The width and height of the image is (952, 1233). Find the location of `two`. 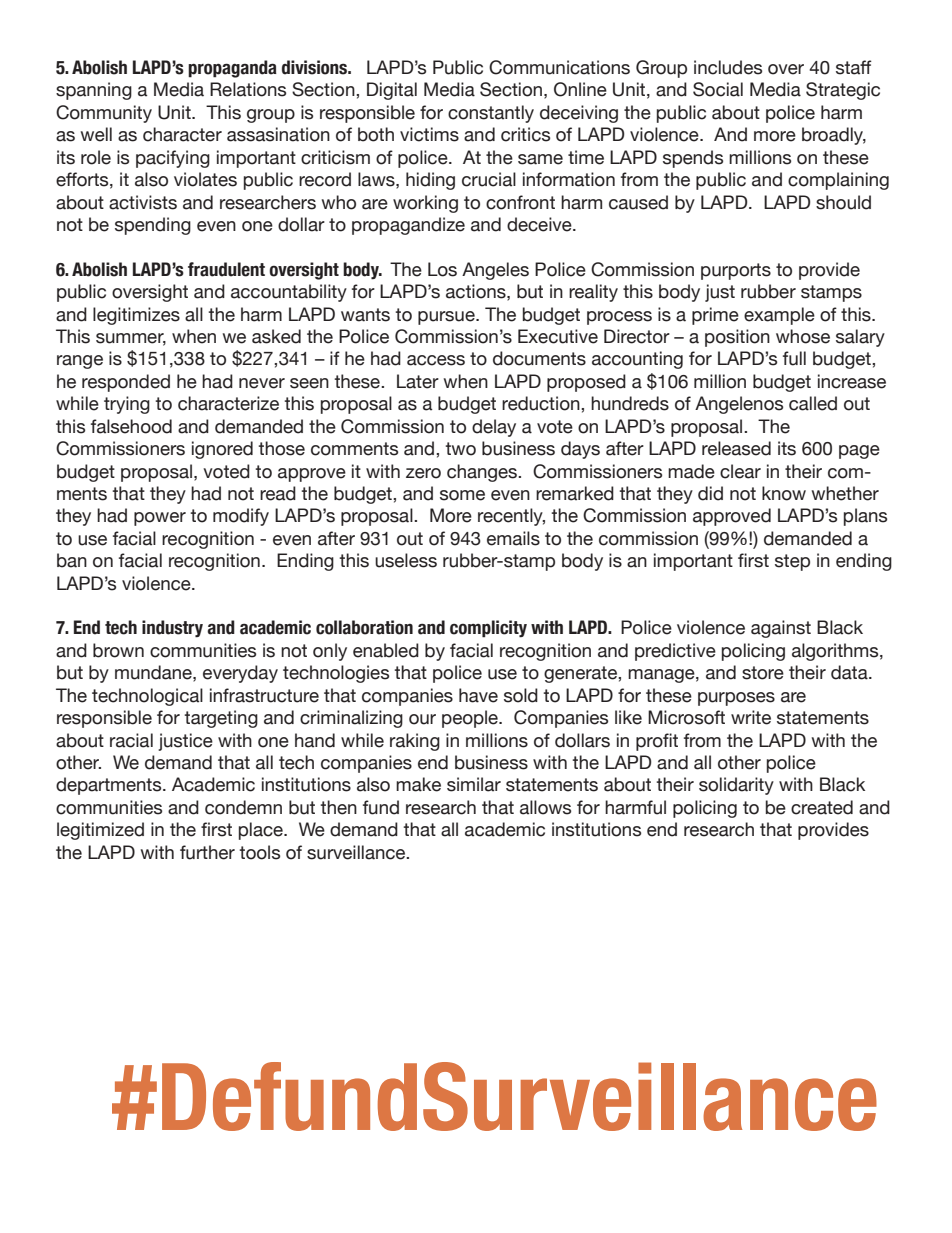

two is located at coordinates (460, 449).
